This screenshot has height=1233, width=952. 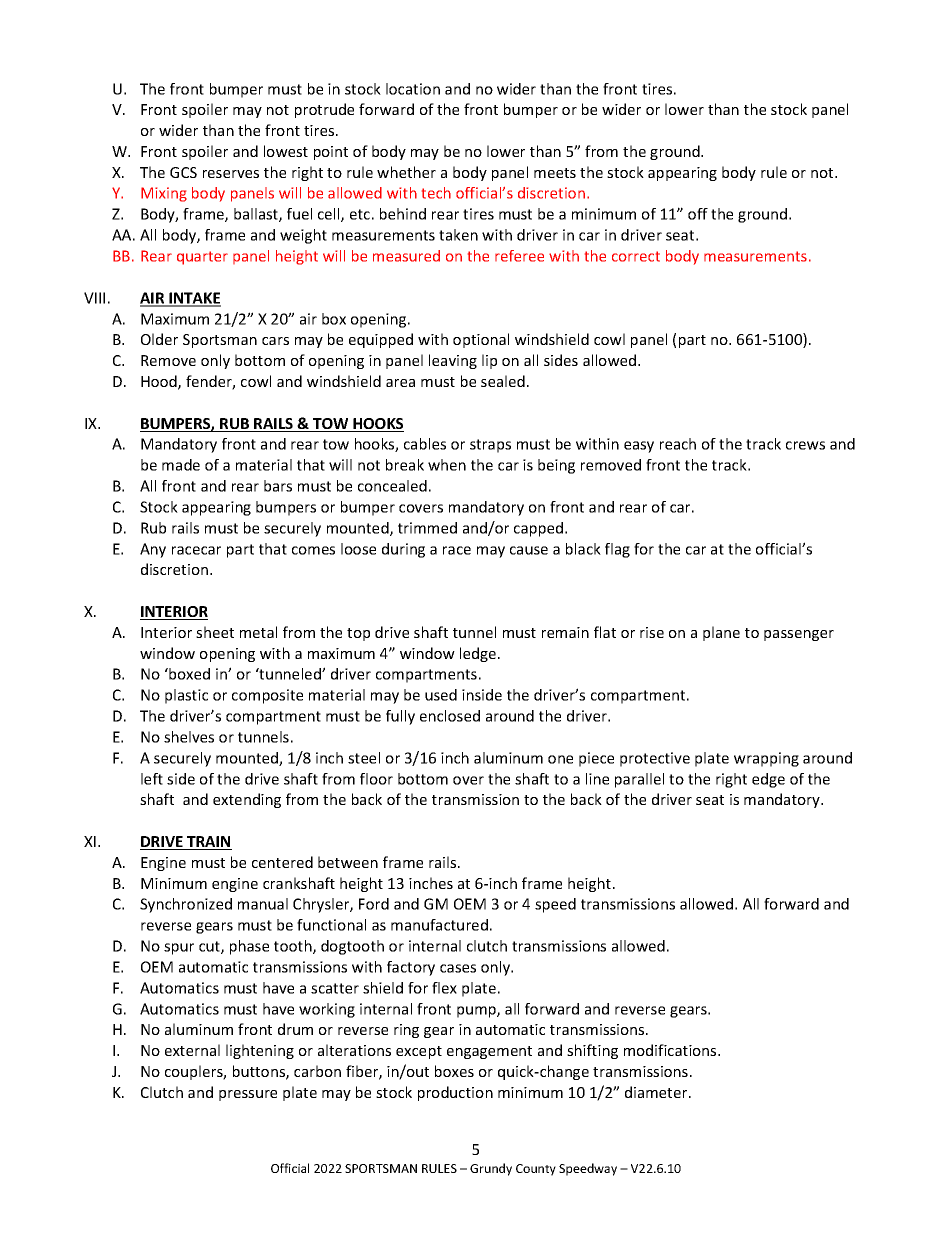 I want to click on manufactured, so click(x=439, y=925).
